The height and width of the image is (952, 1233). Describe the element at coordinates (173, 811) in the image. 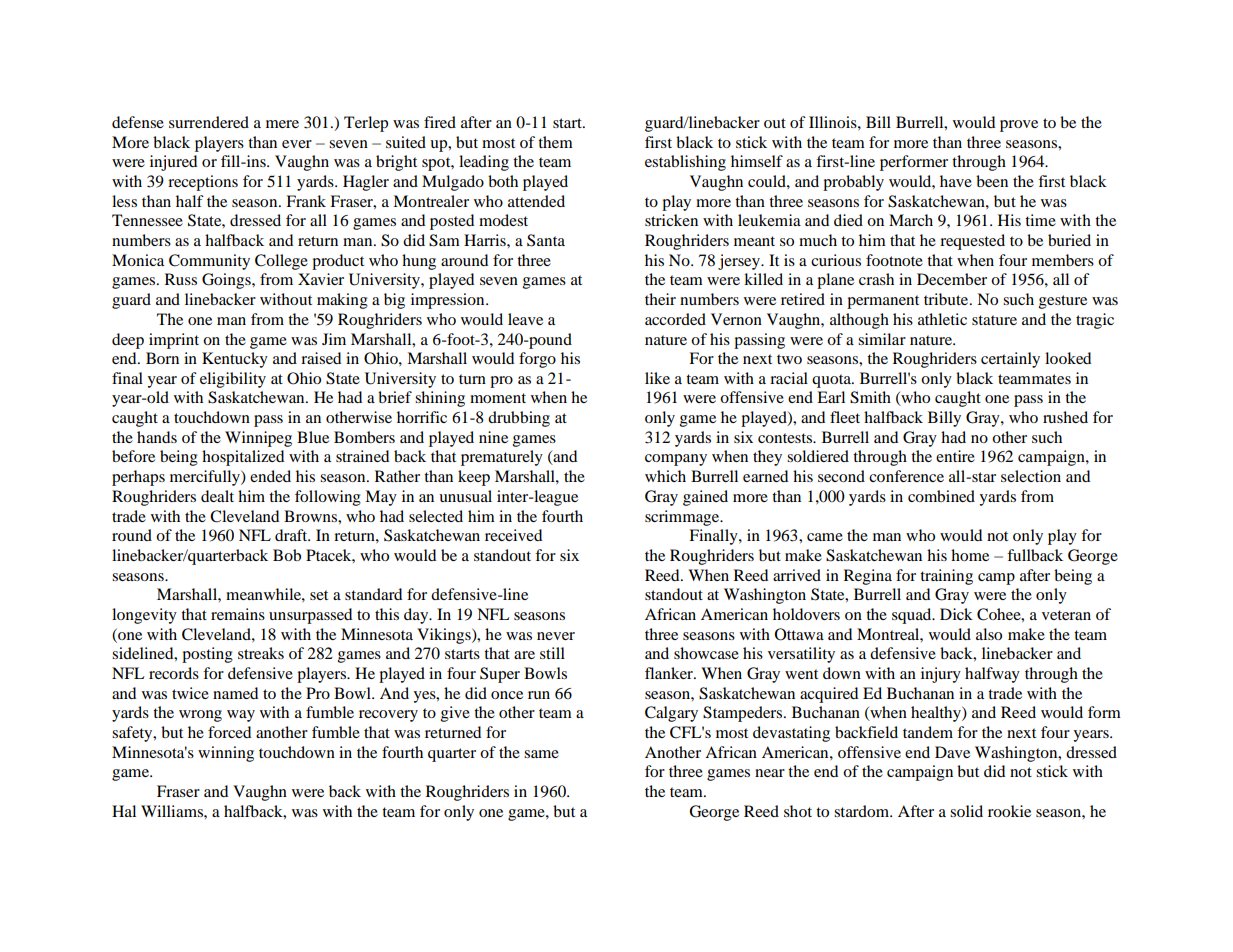

I see `Williams` at that location.
